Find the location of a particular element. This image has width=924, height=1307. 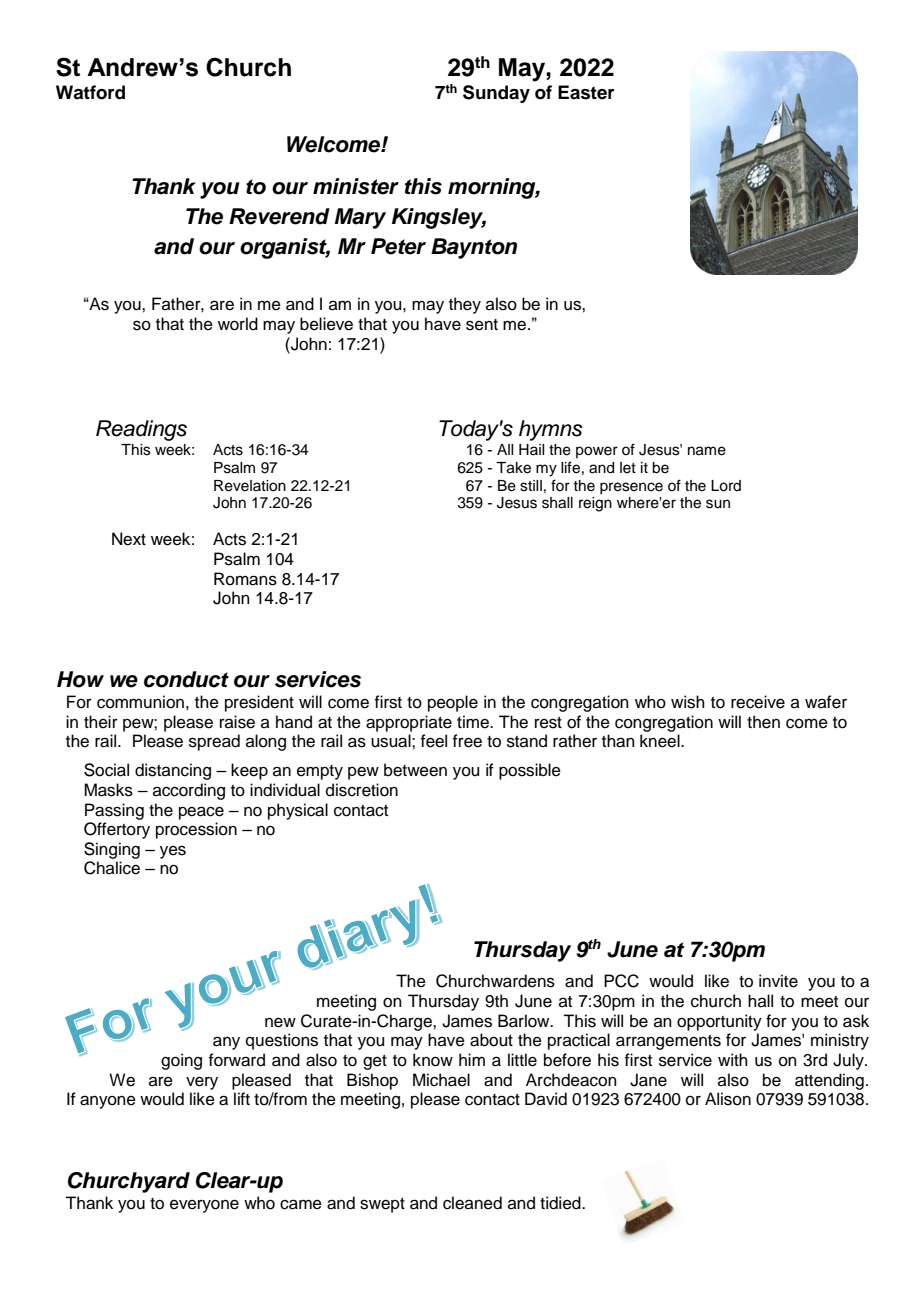

Lord is located at coordinates (726, 486).
